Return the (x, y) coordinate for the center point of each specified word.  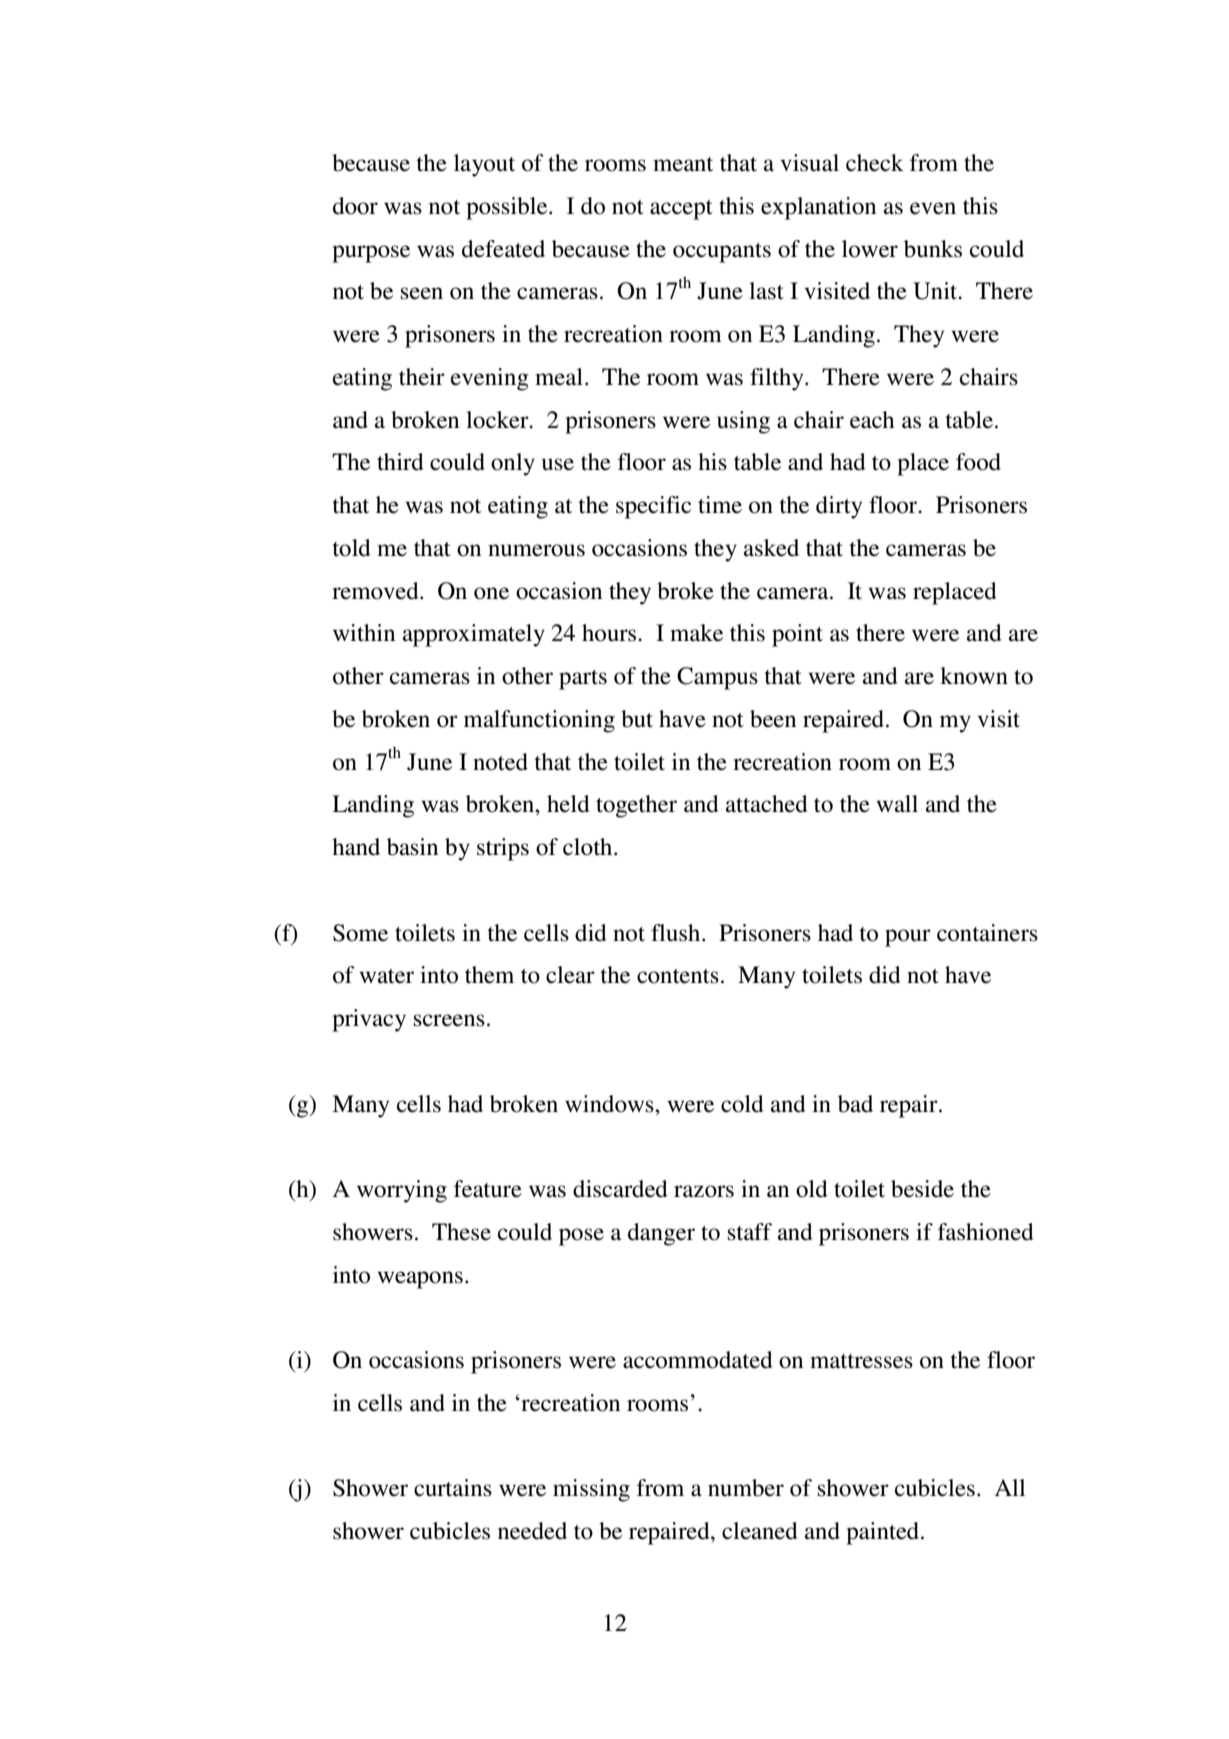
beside (922, 1189)
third (400, 462)
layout (484, 165)
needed (532, 1531)
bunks (933, 249)
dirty (839, 507)
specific (653, 507)
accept (681, 210)
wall (897, 804)
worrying (402, 1191)
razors (704, 1191)
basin (412, 847)
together (636, 806)
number (746, 1488)
